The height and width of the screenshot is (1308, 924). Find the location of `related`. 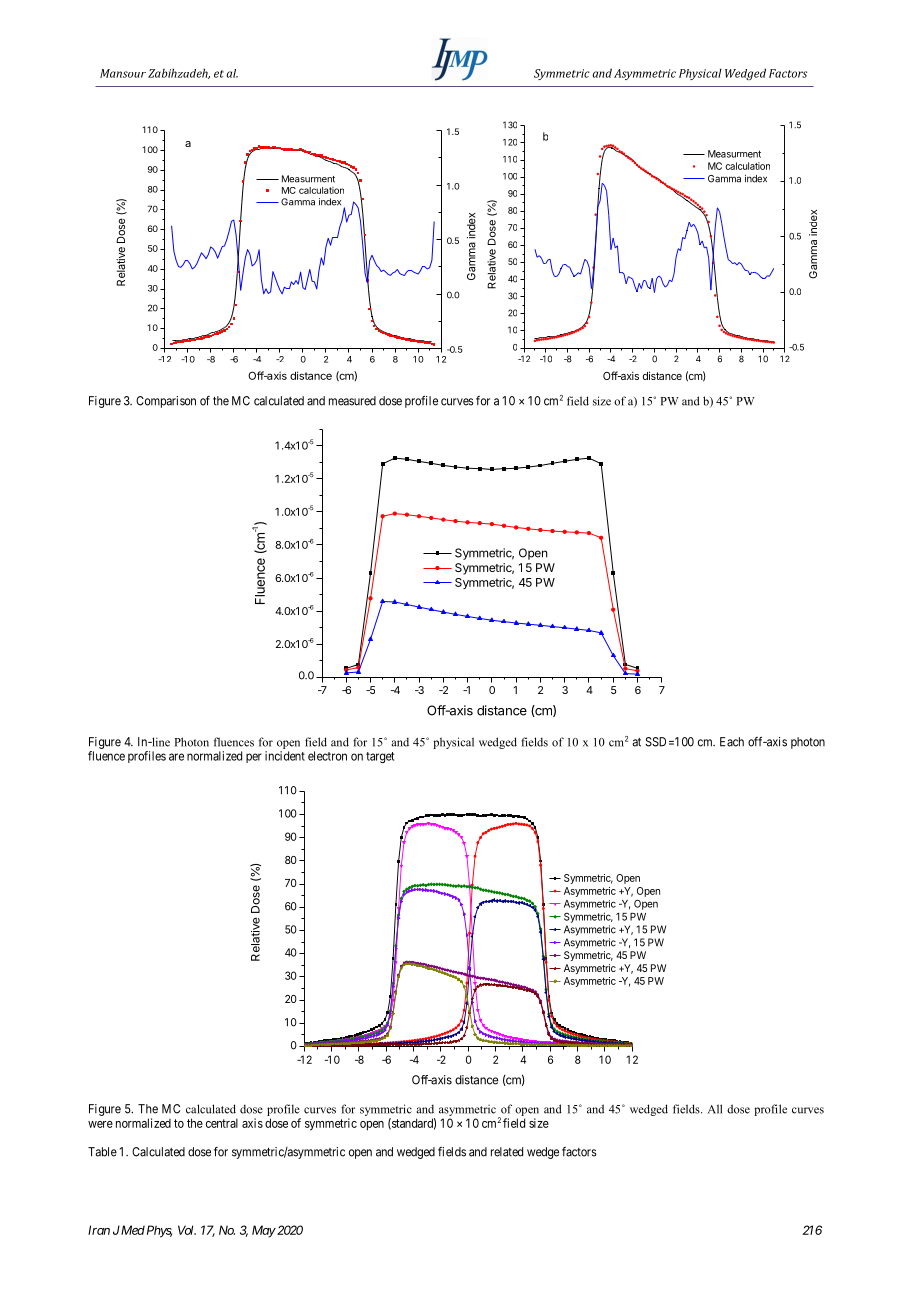

related is located at coordinates (507, 1152).
